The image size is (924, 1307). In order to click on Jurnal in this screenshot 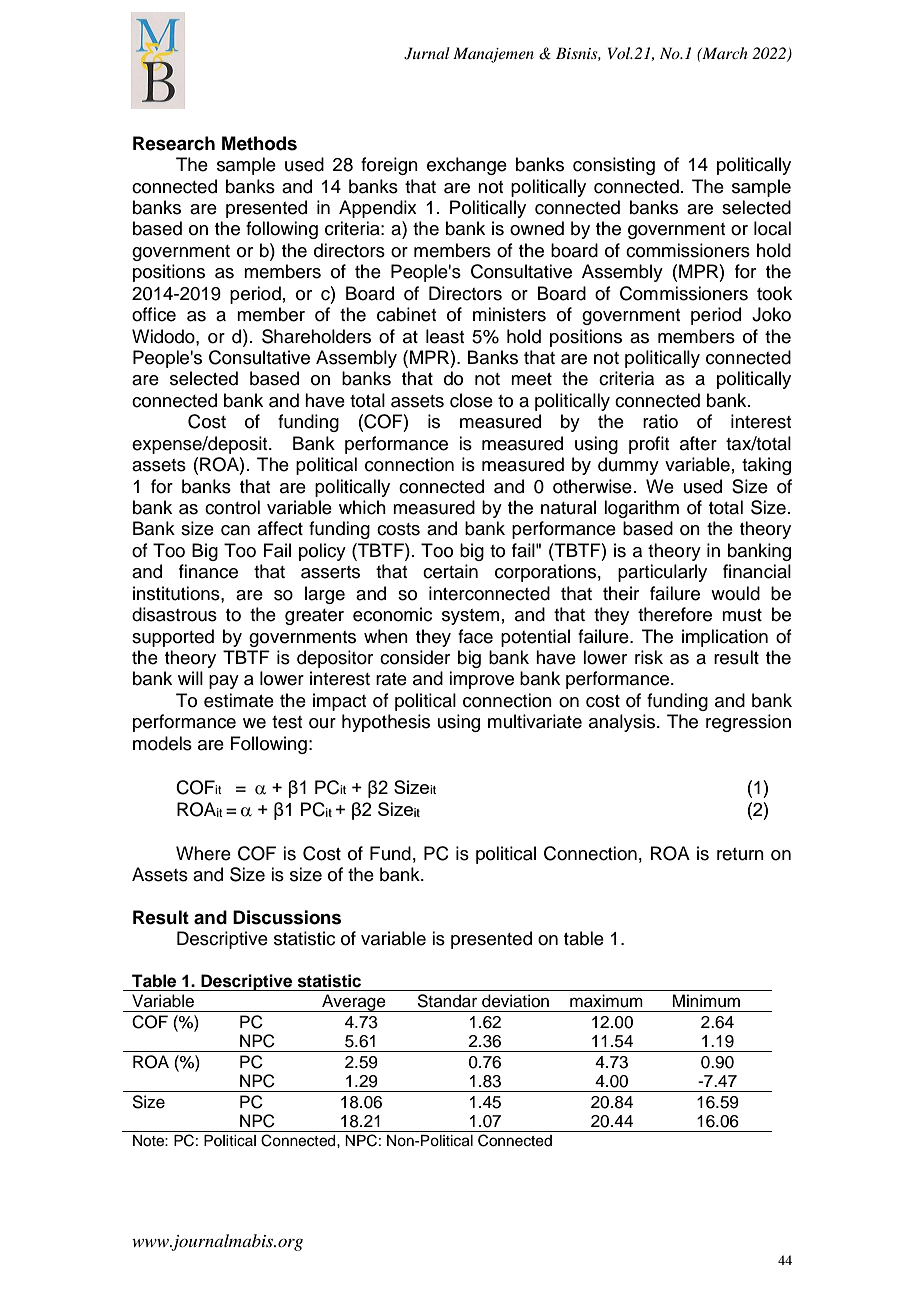, I will do `click(427, 53)`.
